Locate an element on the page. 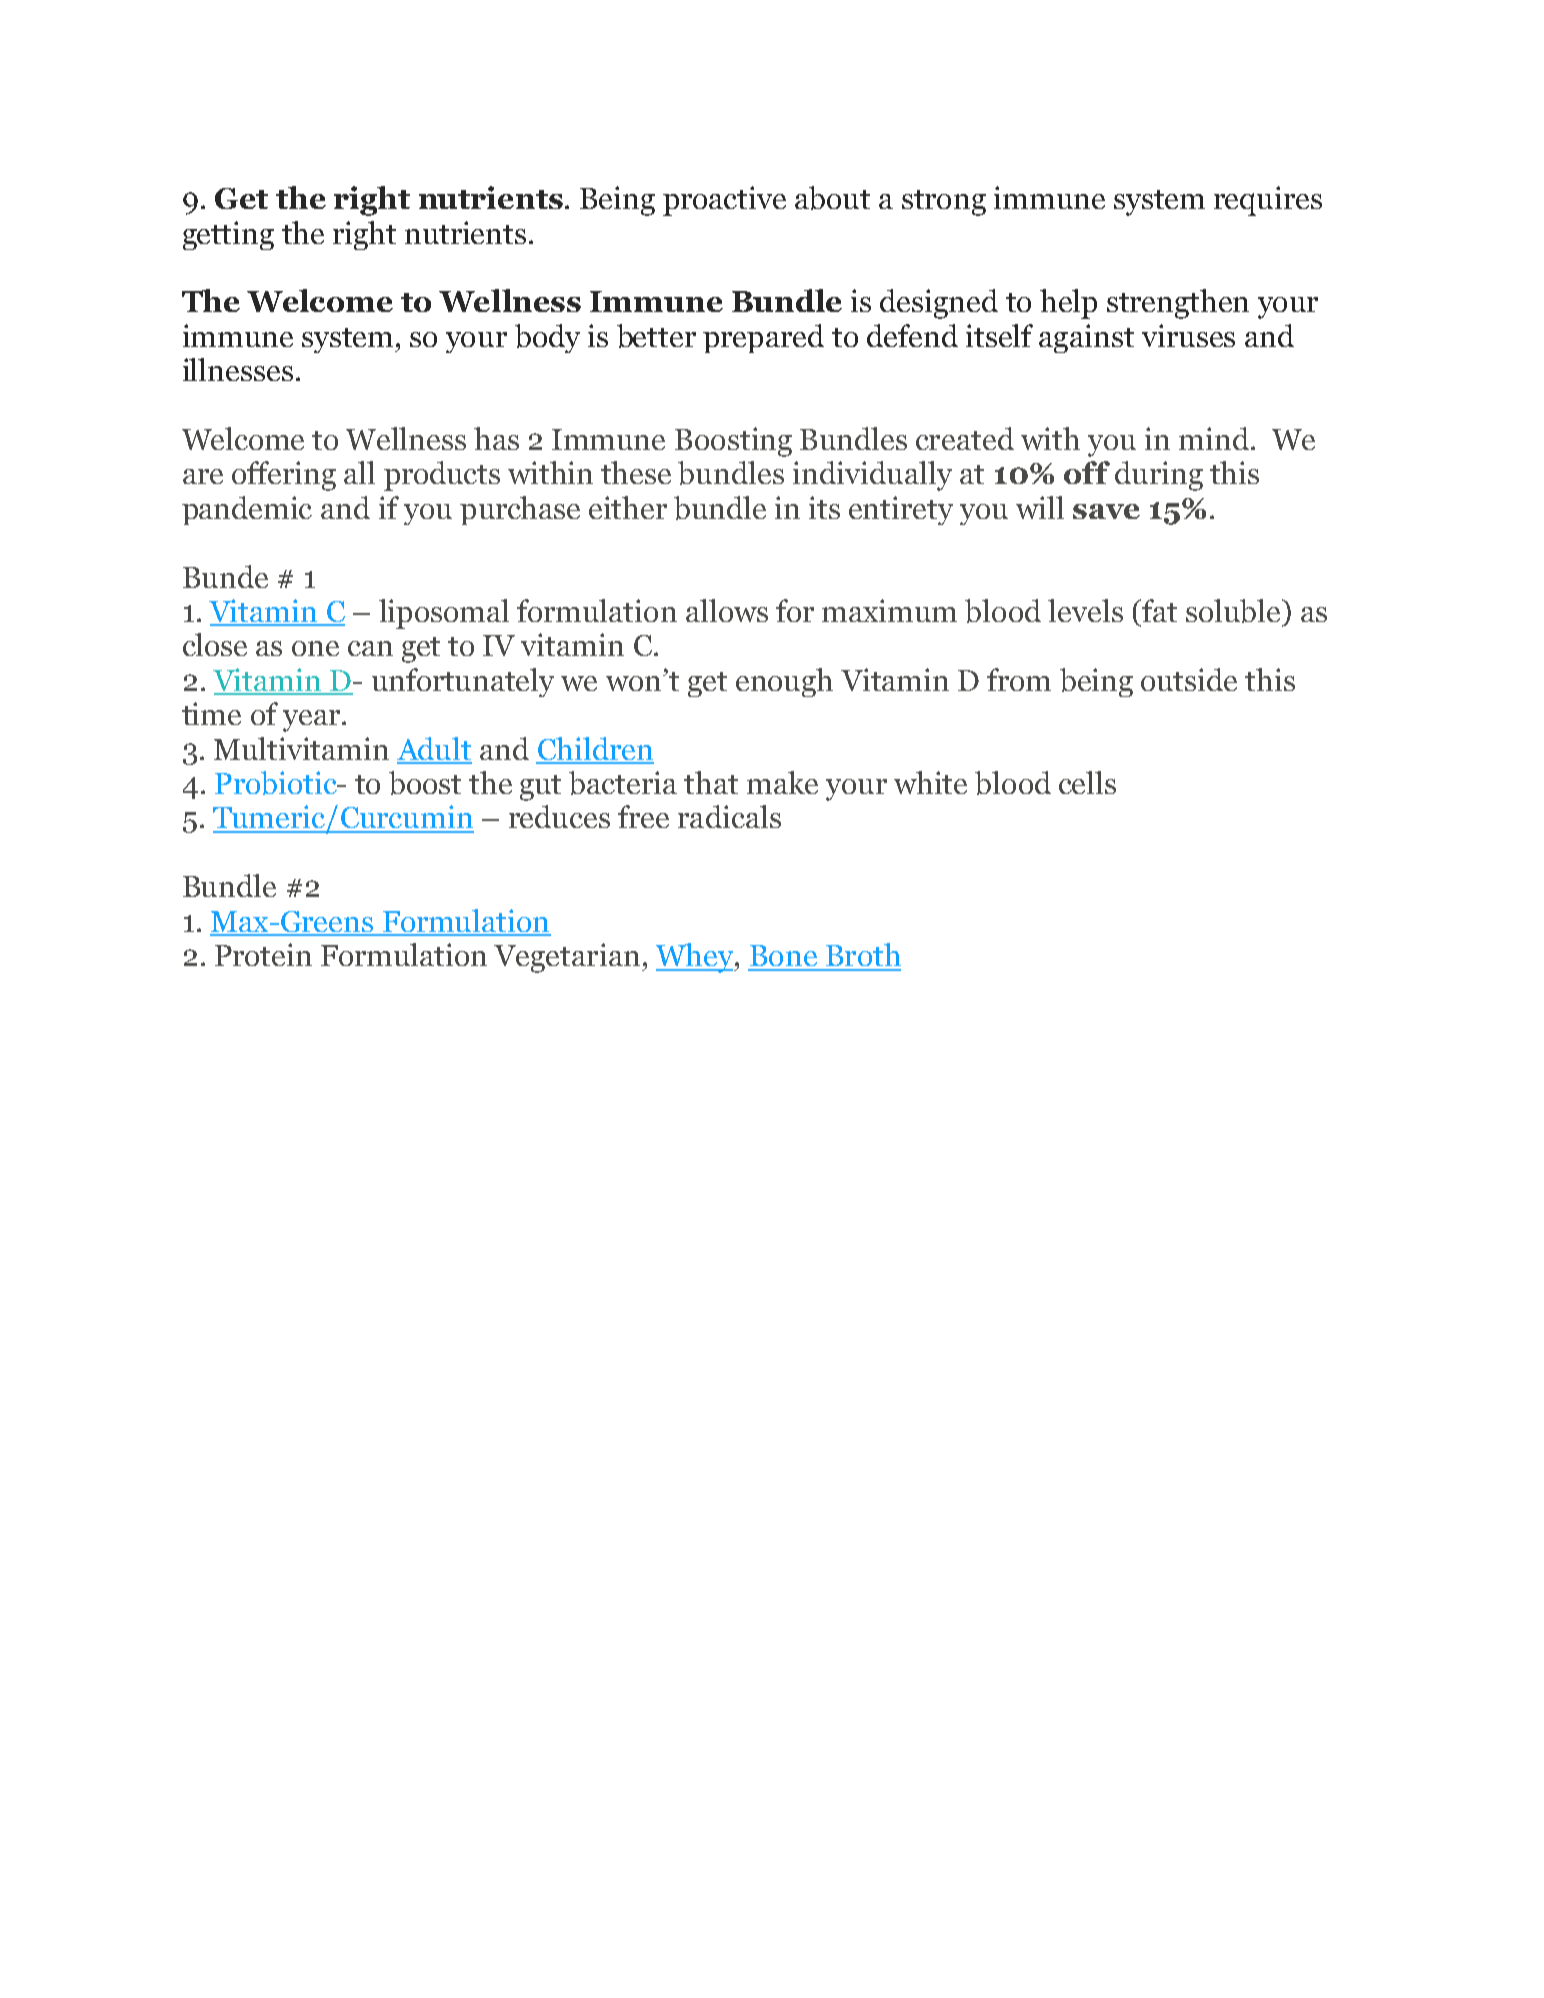 This page has width=1544, height=1998. getting is located at coordinates (228, 235).
